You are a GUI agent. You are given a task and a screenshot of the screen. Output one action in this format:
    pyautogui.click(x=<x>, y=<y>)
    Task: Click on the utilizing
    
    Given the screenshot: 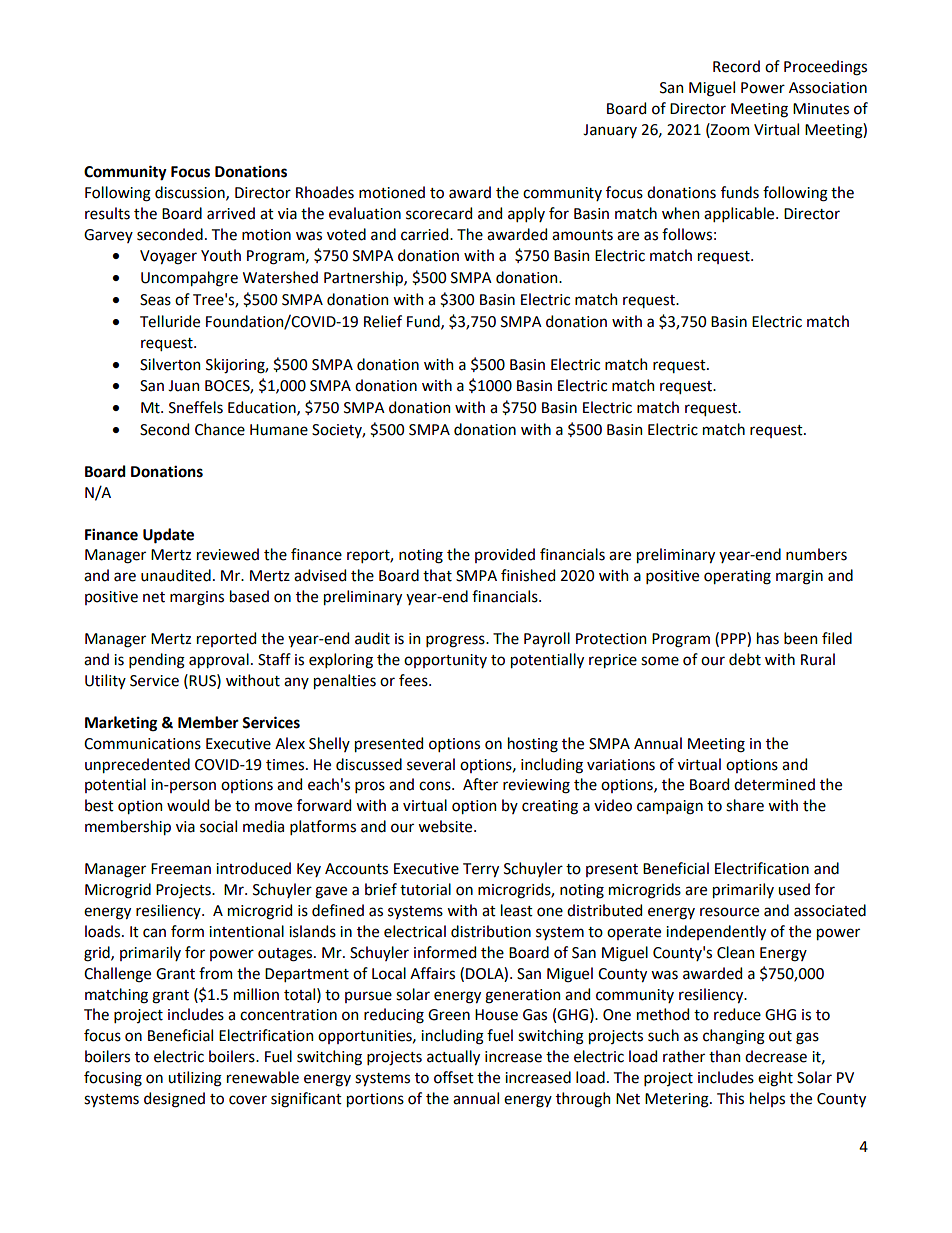 What is the action you would take?
    pyautogui.click(x=195, y=1079)
